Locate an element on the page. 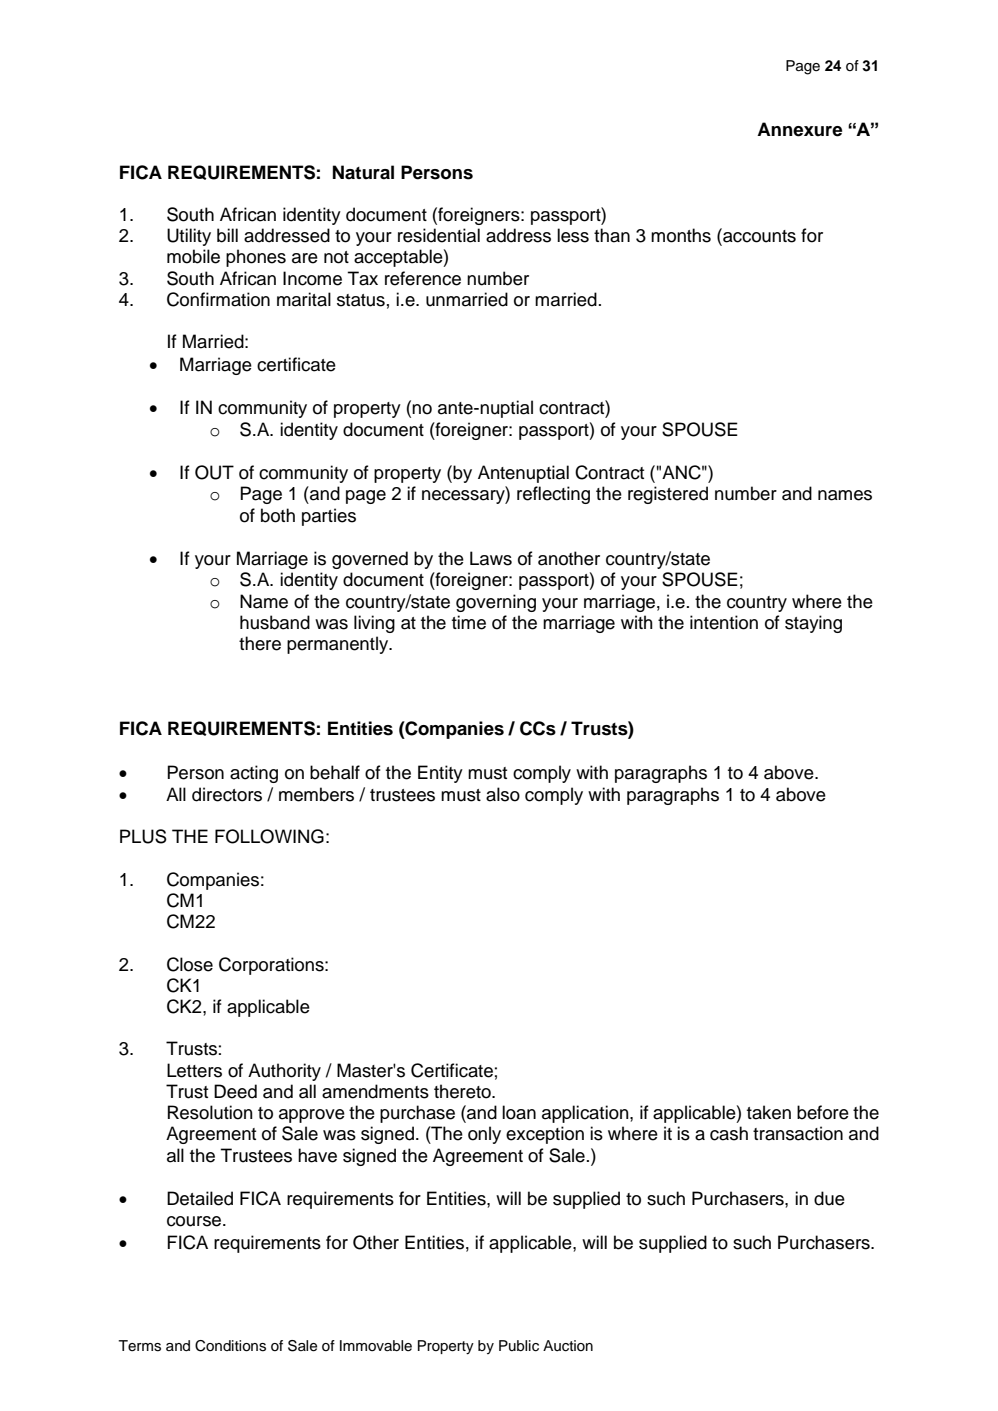 This document has width=998, height=1411. due is located at coordinates (829, 1198).
